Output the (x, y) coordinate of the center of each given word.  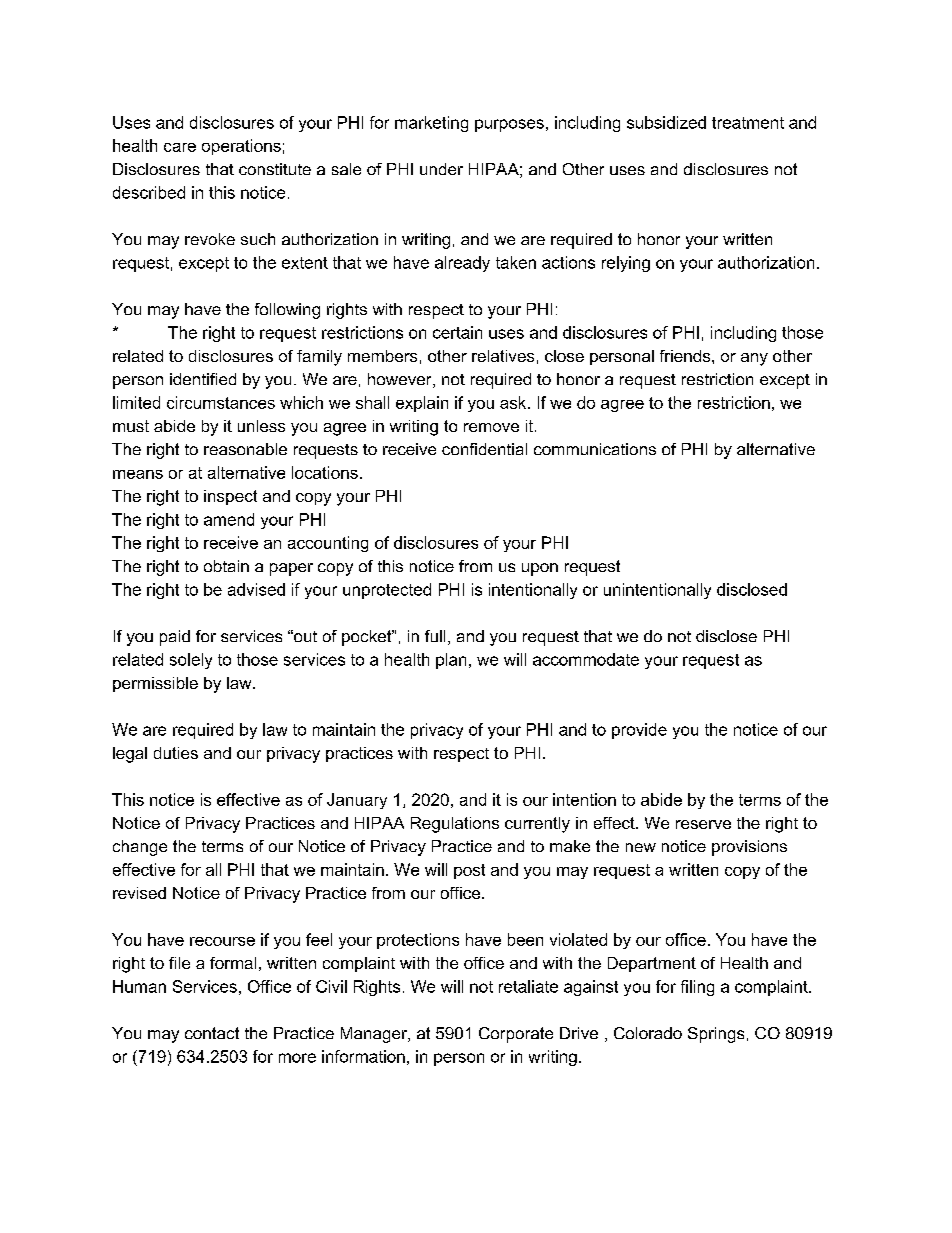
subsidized (666, 122)
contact (212, 1033)
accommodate (586, 659)
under (441, 169)
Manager (375, 1035)
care (180, 147)
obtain (226, 566)
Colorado (648, 1033)
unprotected (387, 591)
